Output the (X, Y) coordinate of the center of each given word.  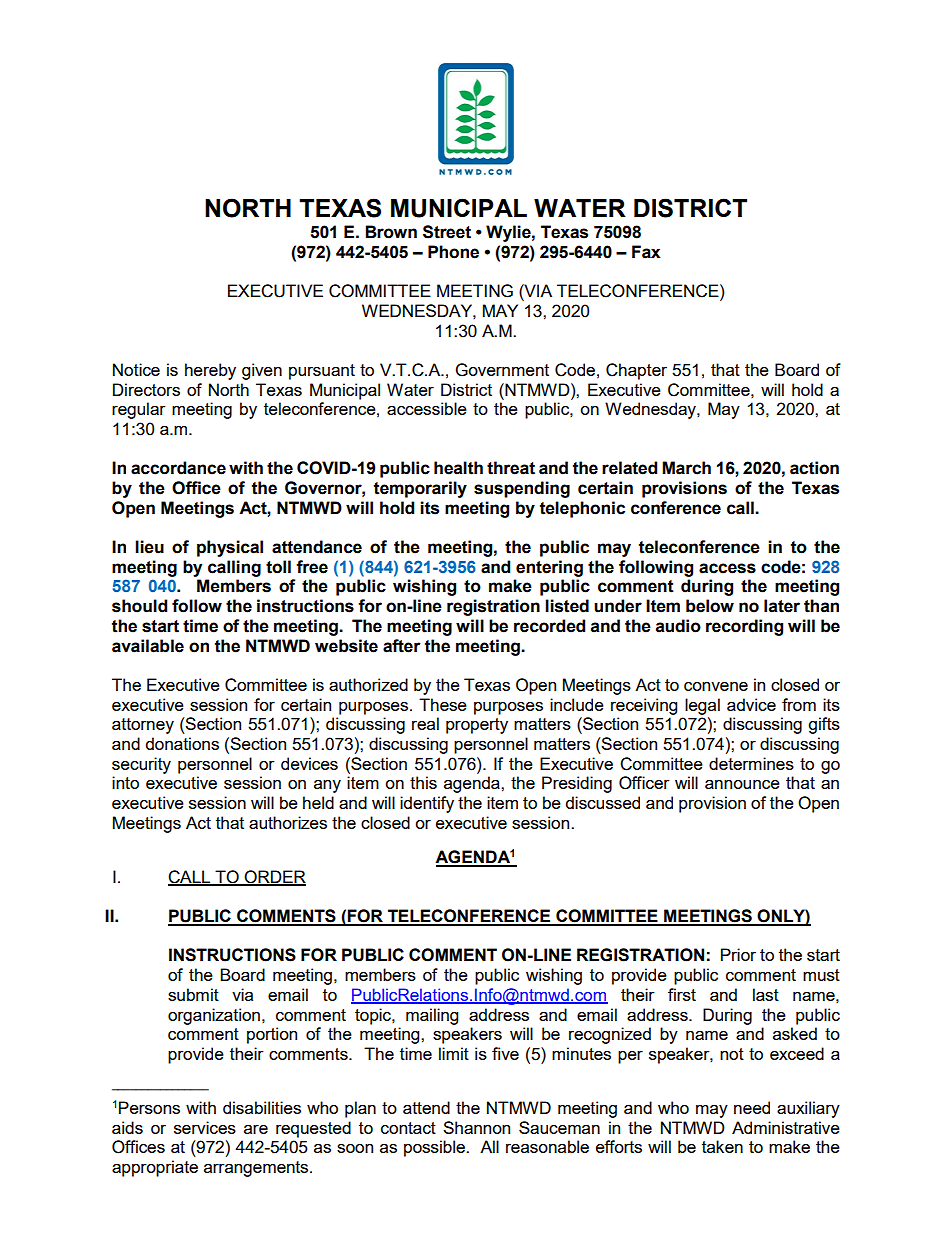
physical (230, 548)
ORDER (274, 877)
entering (549, 568)
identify (427, 804)
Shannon (476, 1127)
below (710, 606)
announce (742, 784)
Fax (646, 252)
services (205, 1127)
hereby (210, 371)
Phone (453, 252)
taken (722, 1146)
